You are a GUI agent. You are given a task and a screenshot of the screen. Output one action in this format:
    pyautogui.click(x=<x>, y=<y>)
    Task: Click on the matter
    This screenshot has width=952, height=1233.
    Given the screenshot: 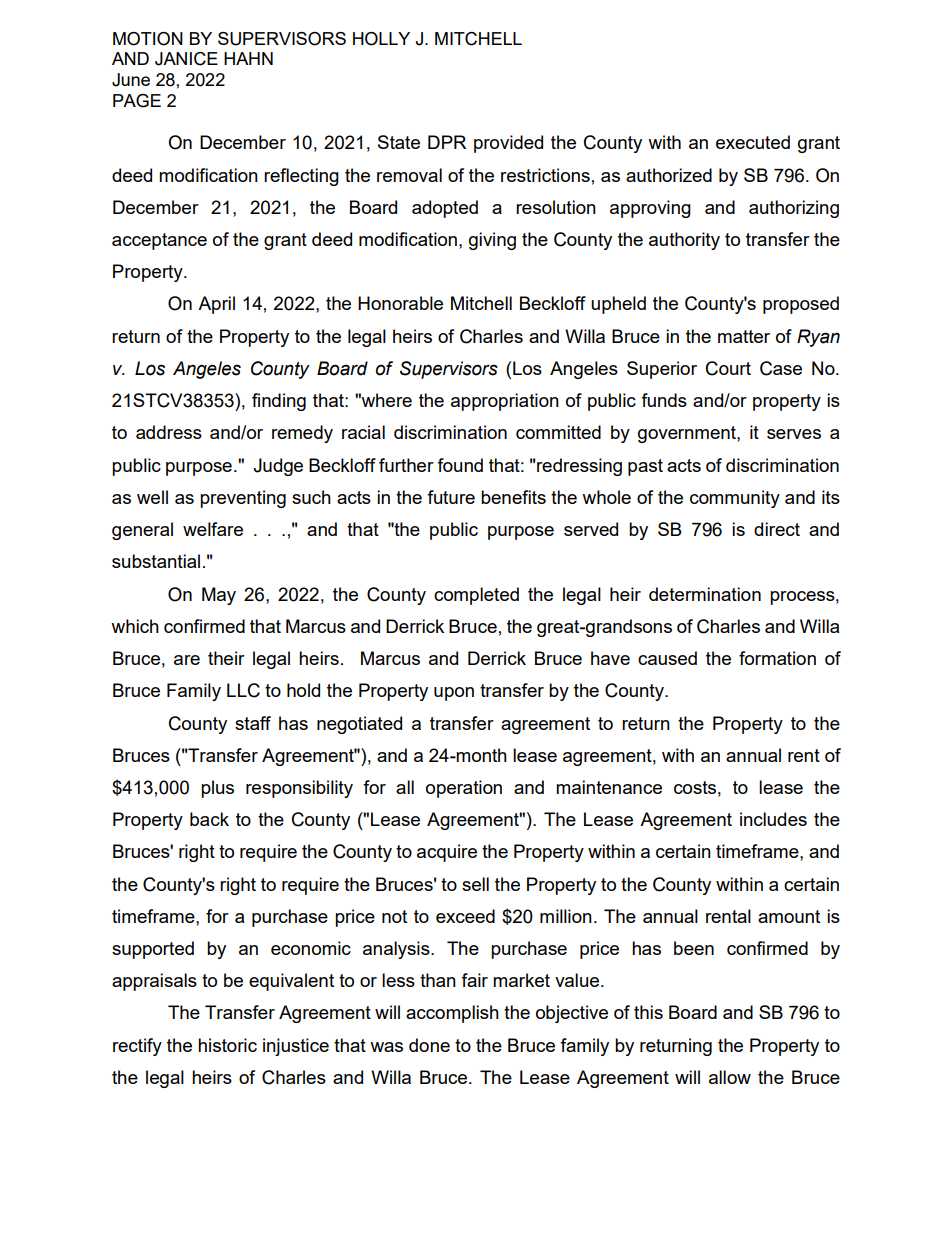 What is the action you would take?
    pyautogui.click(x=744, y=336)
